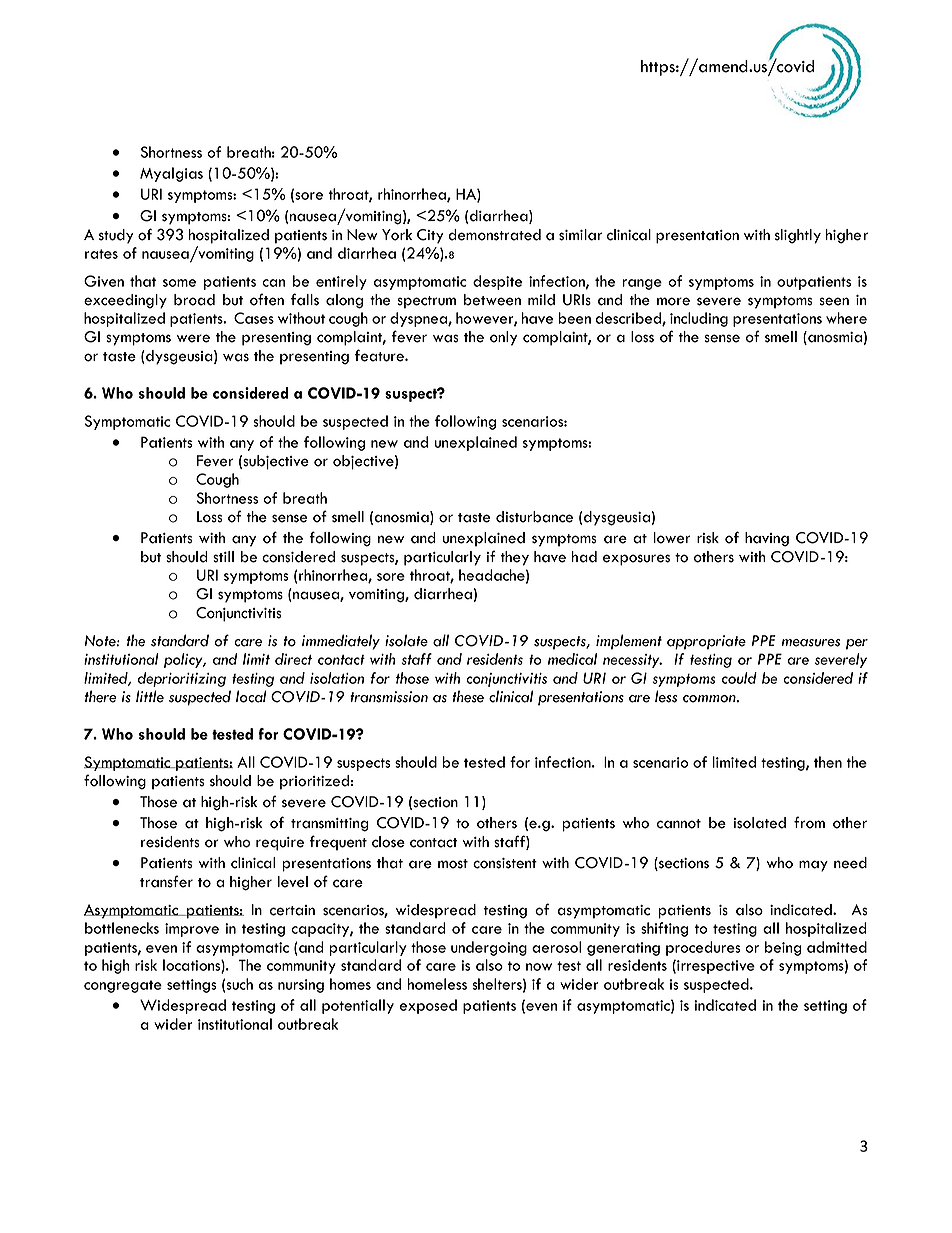 This screenshot has width=952, height=1233. Describe the element at coordinates (494, 235) in the screenshot. I see `demonstrated` at that location.
